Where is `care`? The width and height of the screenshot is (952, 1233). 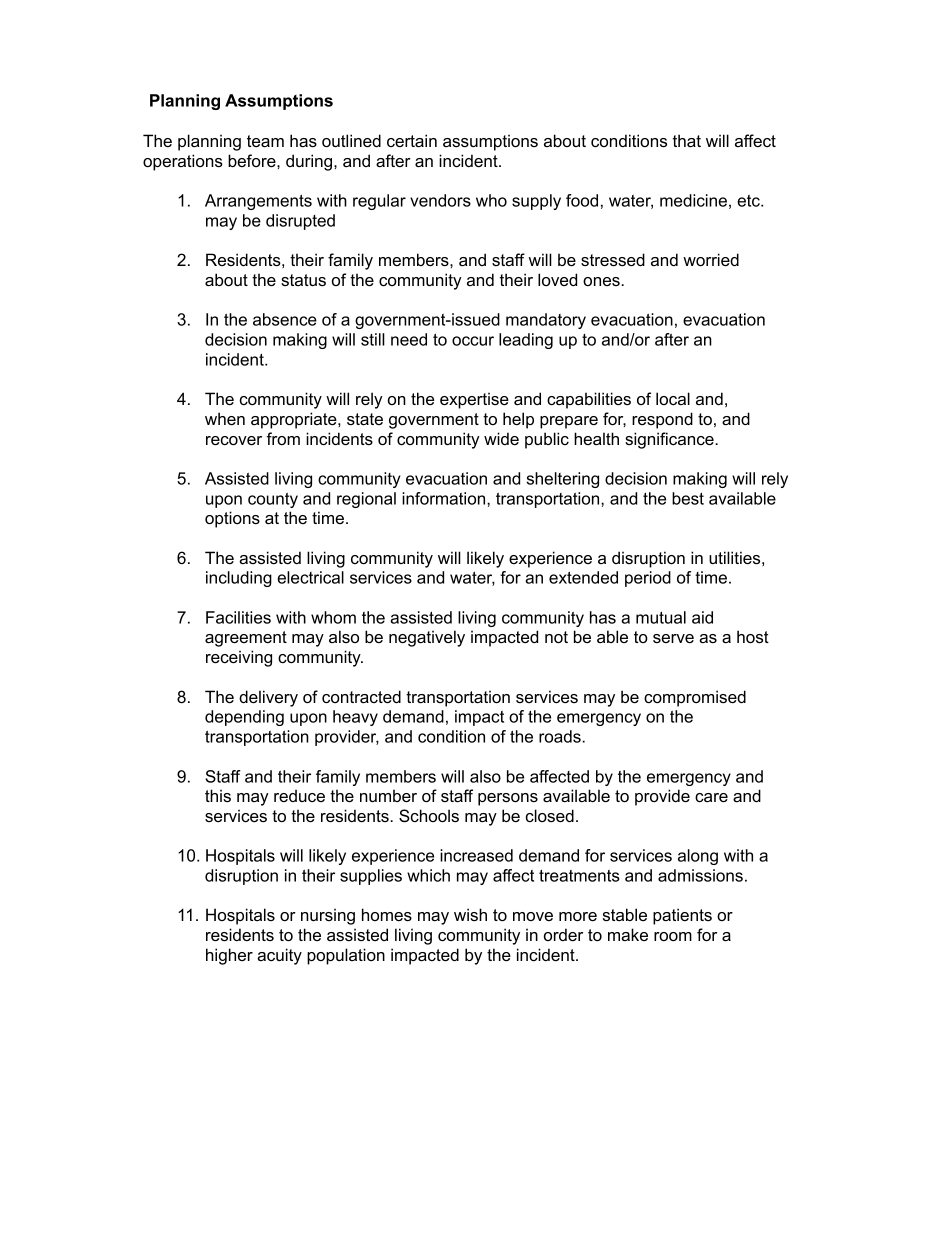
care is located at coordinates (711, 797).
